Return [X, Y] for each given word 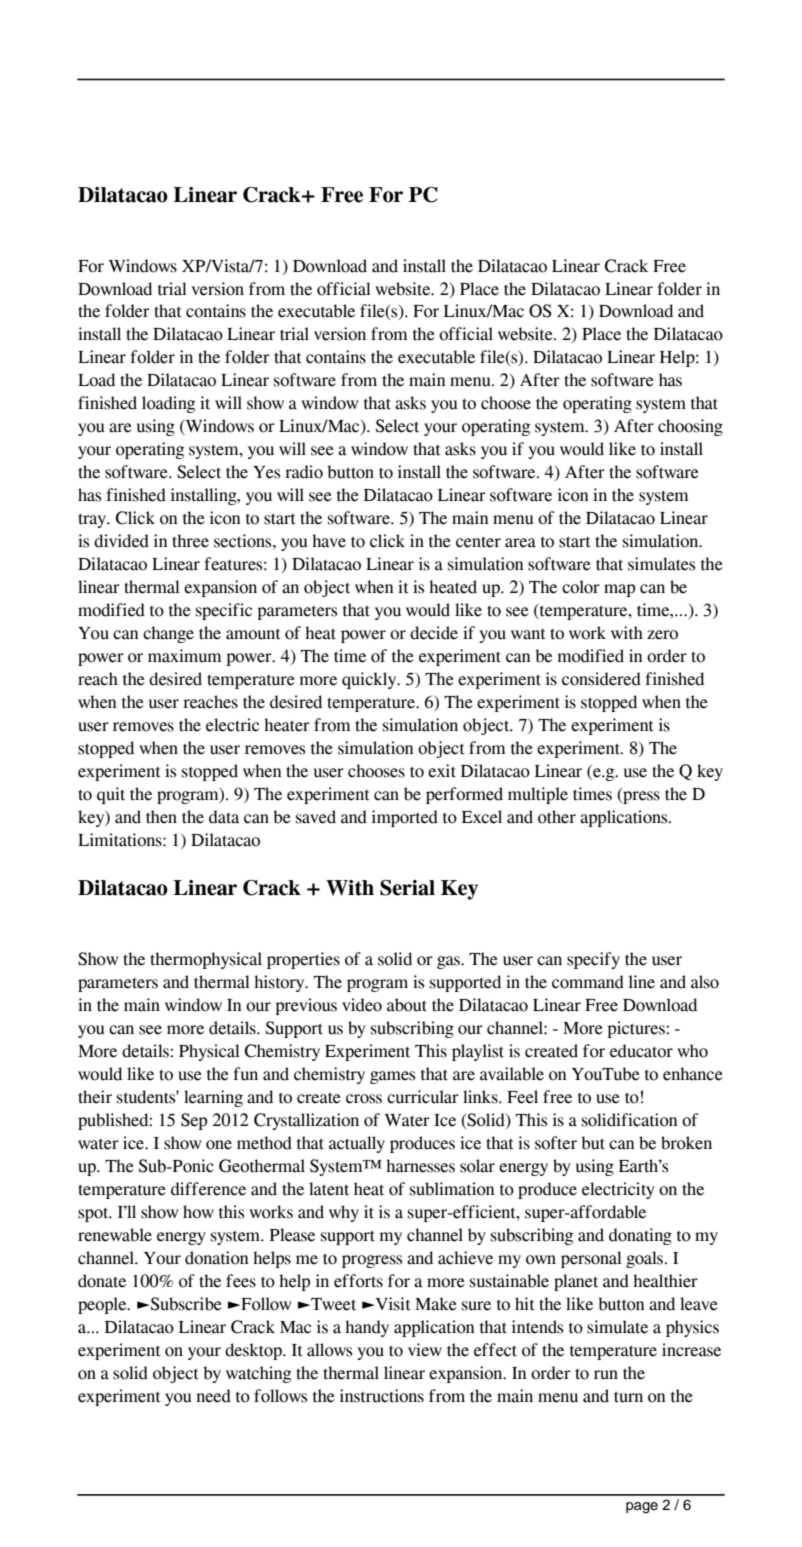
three [190, 541]
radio [304, 472]
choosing [690, 427]
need [214, 1396]
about [407, 1005]
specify [593, 960]
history [280, 983]
